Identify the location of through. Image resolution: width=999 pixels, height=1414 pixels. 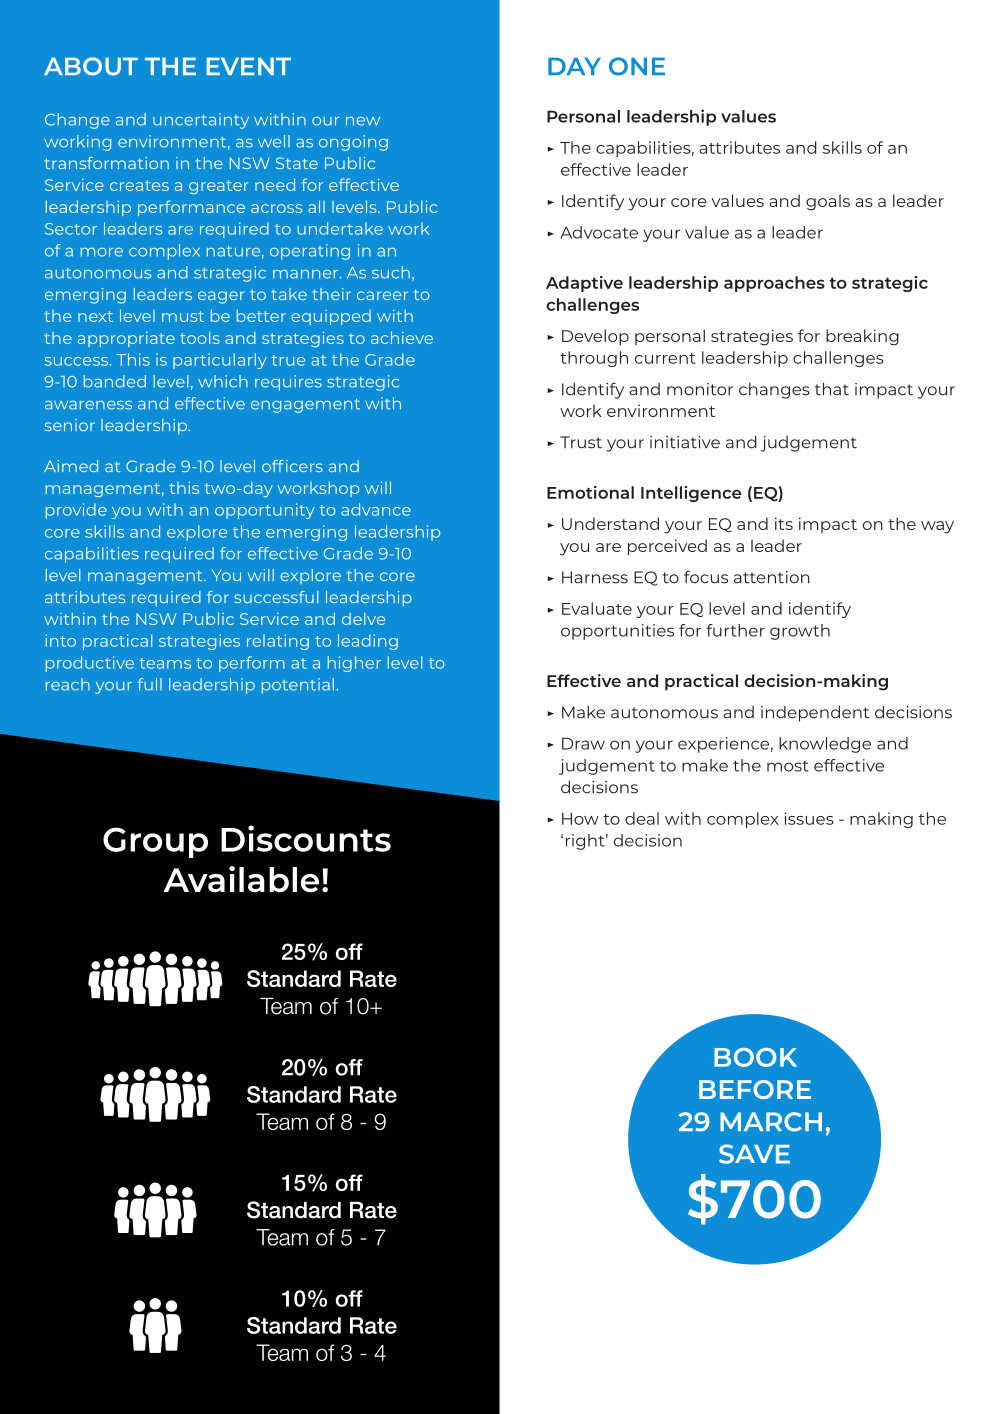
(594, 359).
